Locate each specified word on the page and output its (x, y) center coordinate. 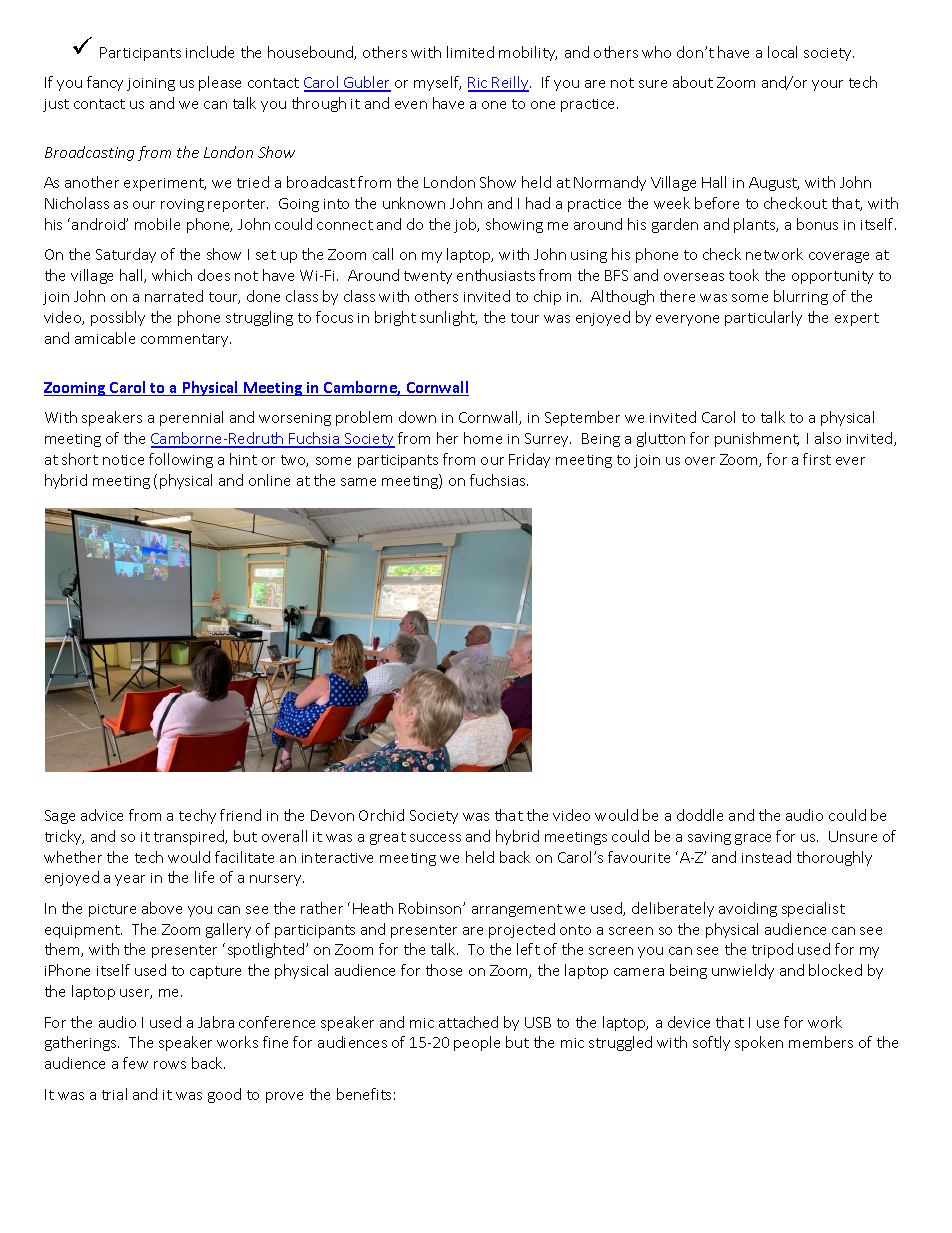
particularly (763, 318)
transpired (190, 837)
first (817, 459)
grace (753, 839)
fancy (105, 83)
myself (437, 83)
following (181, 460)
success (435, 838)
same (358, 482)
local (782, 52)
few (135, 1063)
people (477, 1043)
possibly (118, 318)
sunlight (448, 318)
